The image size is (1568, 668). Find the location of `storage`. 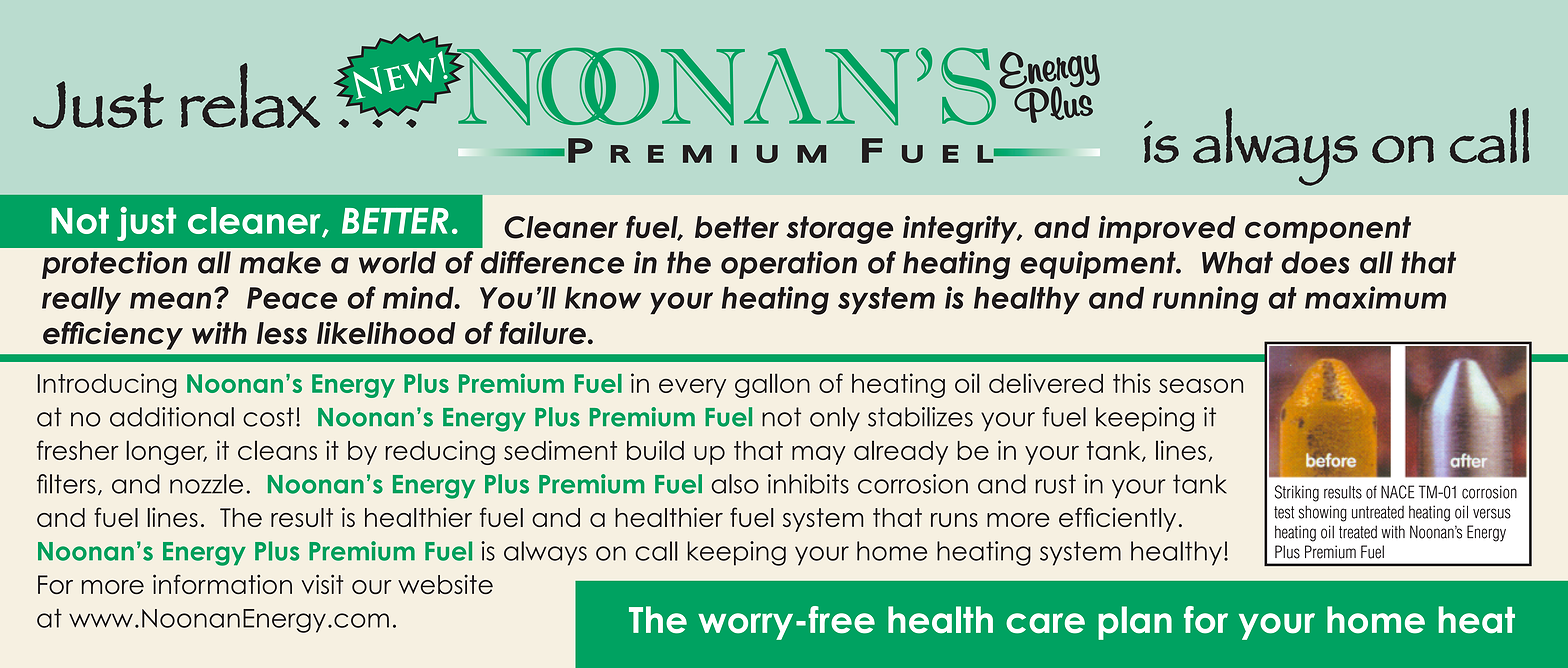

storage is located at coordinates (839, 230).
